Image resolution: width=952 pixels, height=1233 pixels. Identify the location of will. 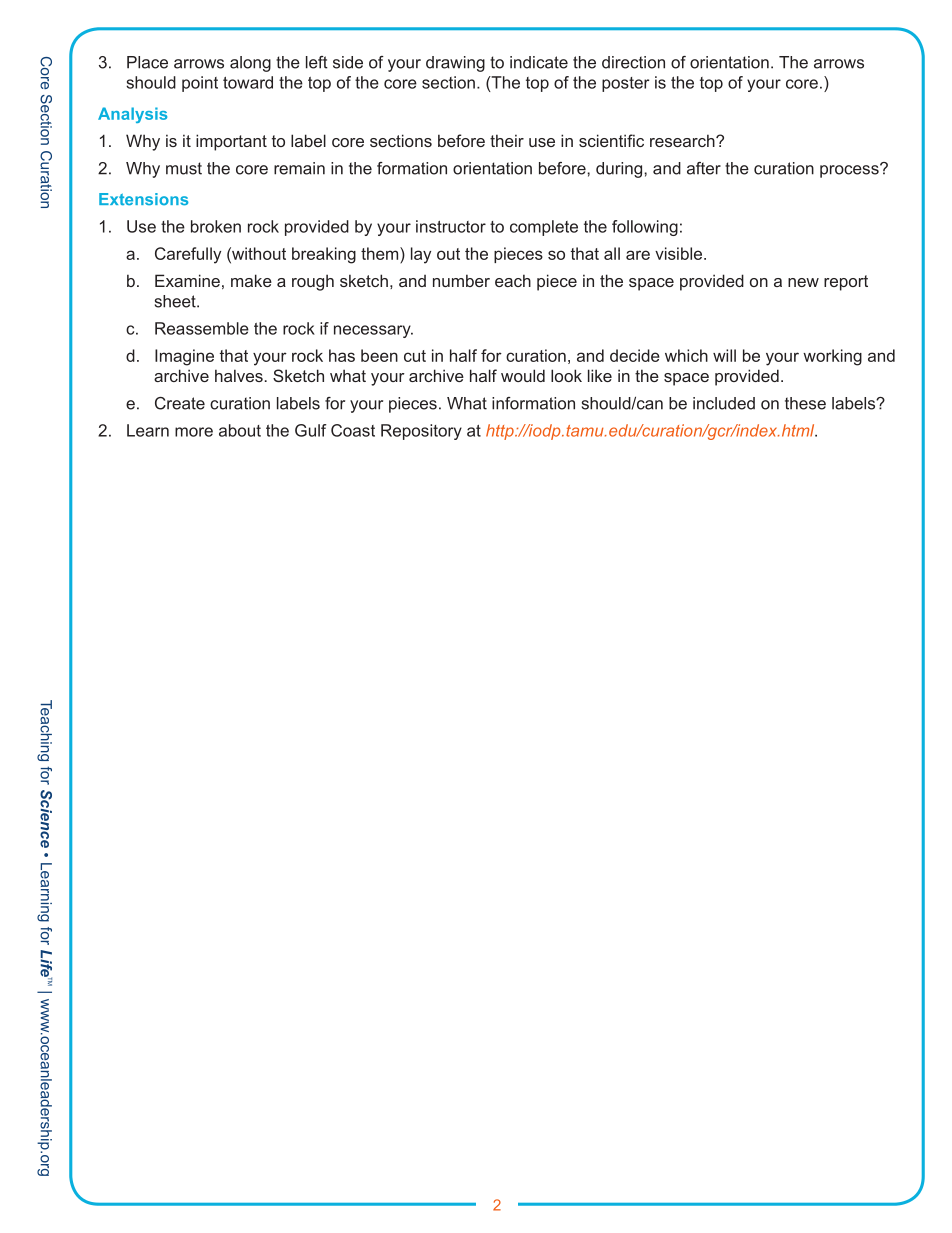
(724, 355).
